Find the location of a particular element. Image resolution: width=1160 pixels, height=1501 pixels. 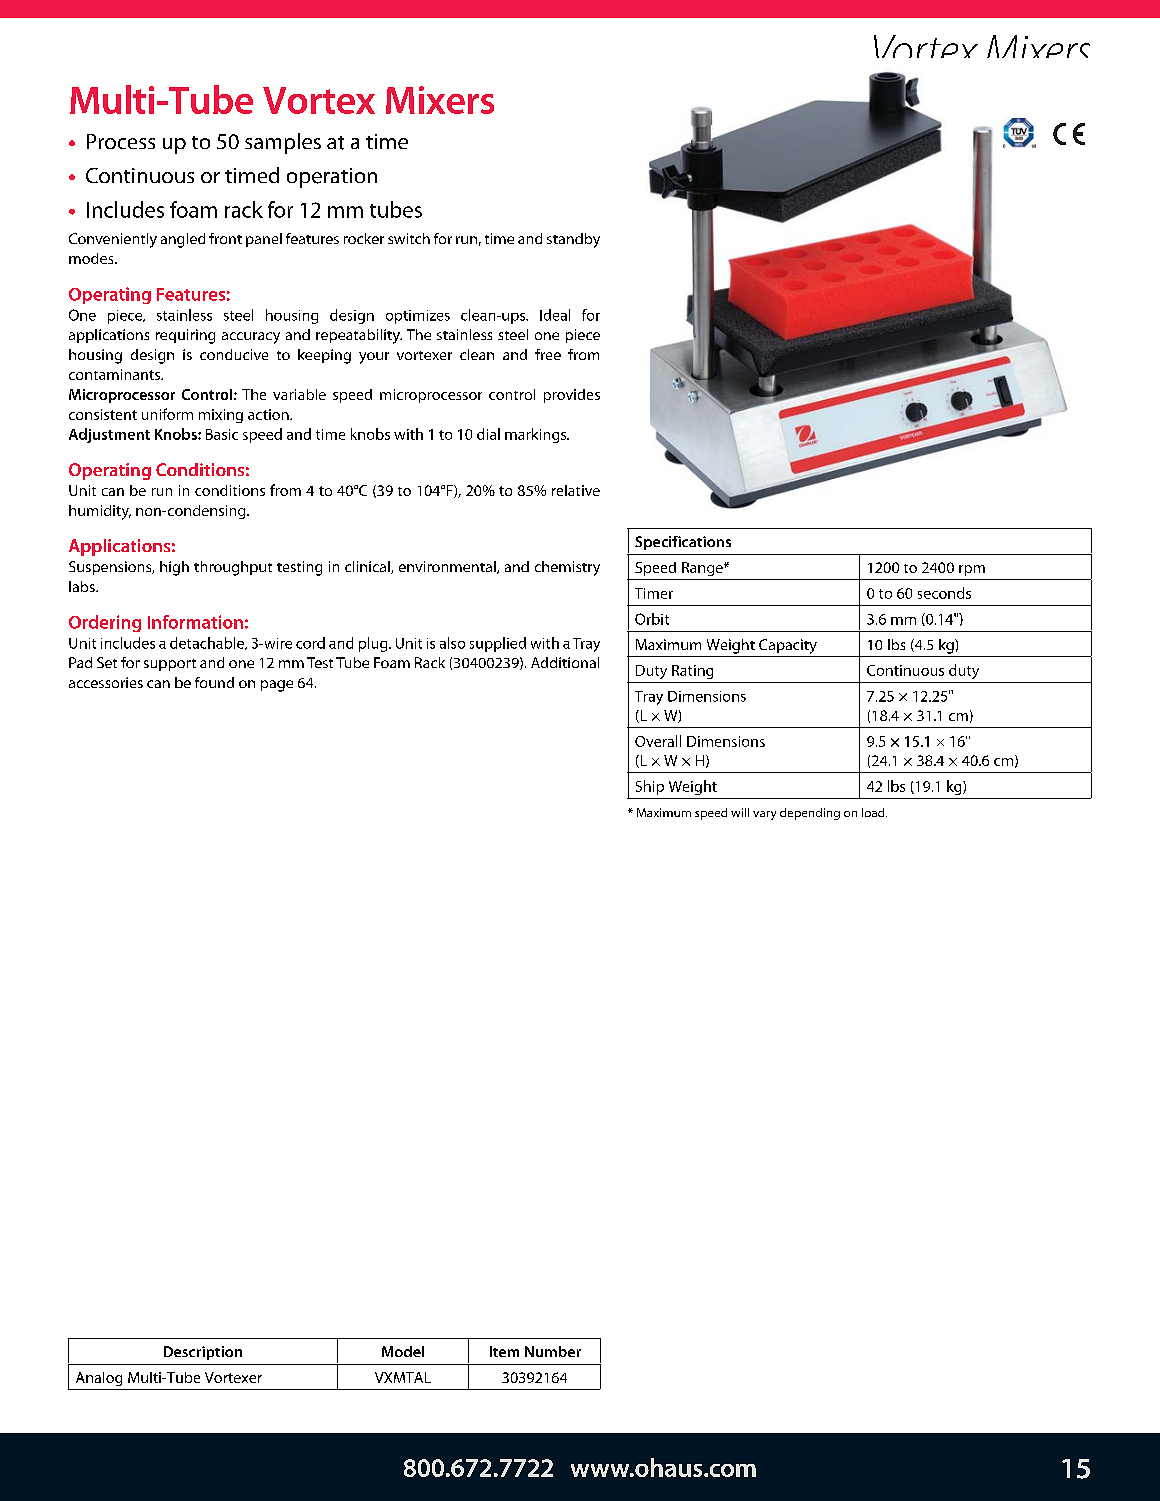

Item is located at coordinates (504, 1351).
